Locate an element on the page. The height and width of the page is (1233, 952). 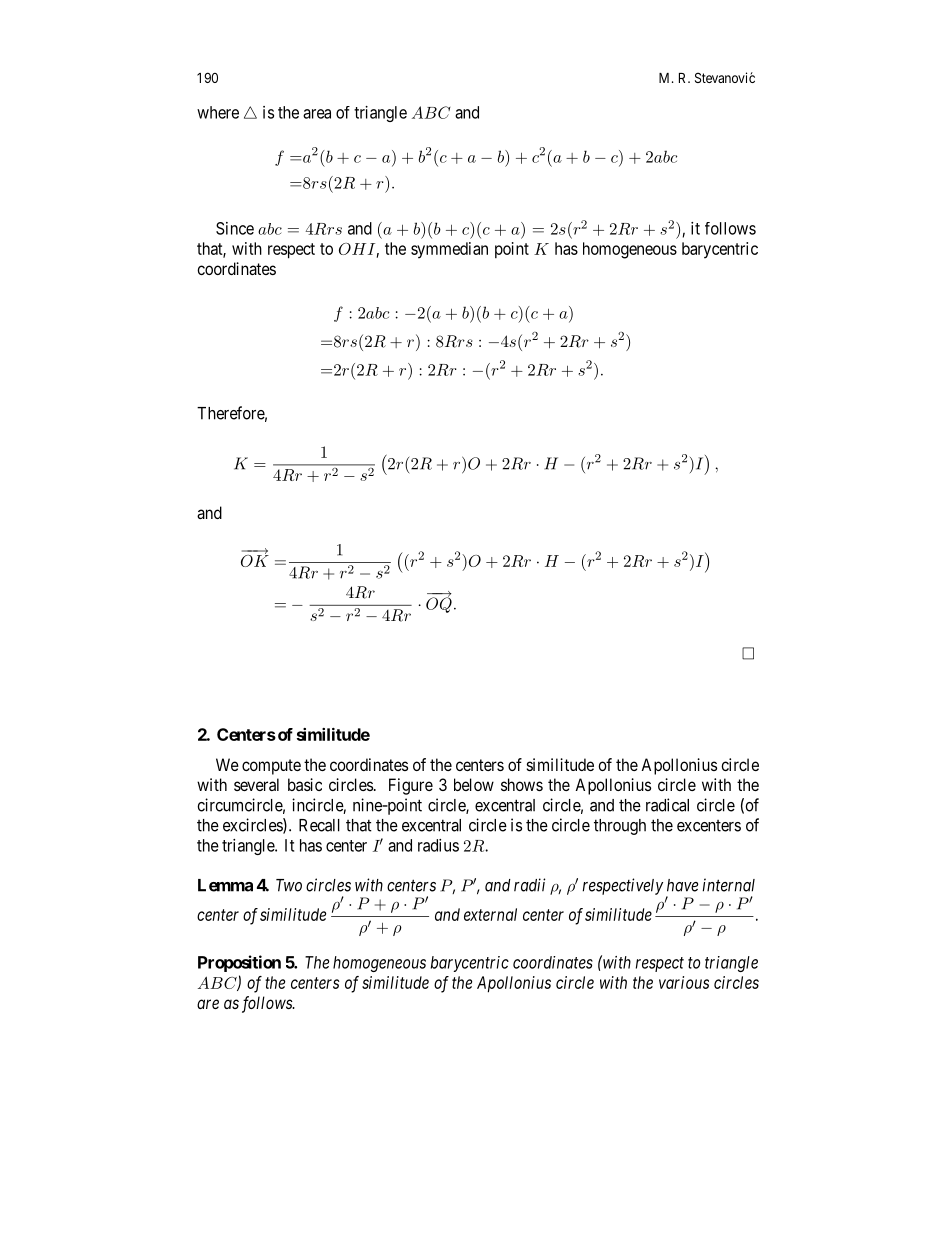
area is located at coordinates (317, 114).
